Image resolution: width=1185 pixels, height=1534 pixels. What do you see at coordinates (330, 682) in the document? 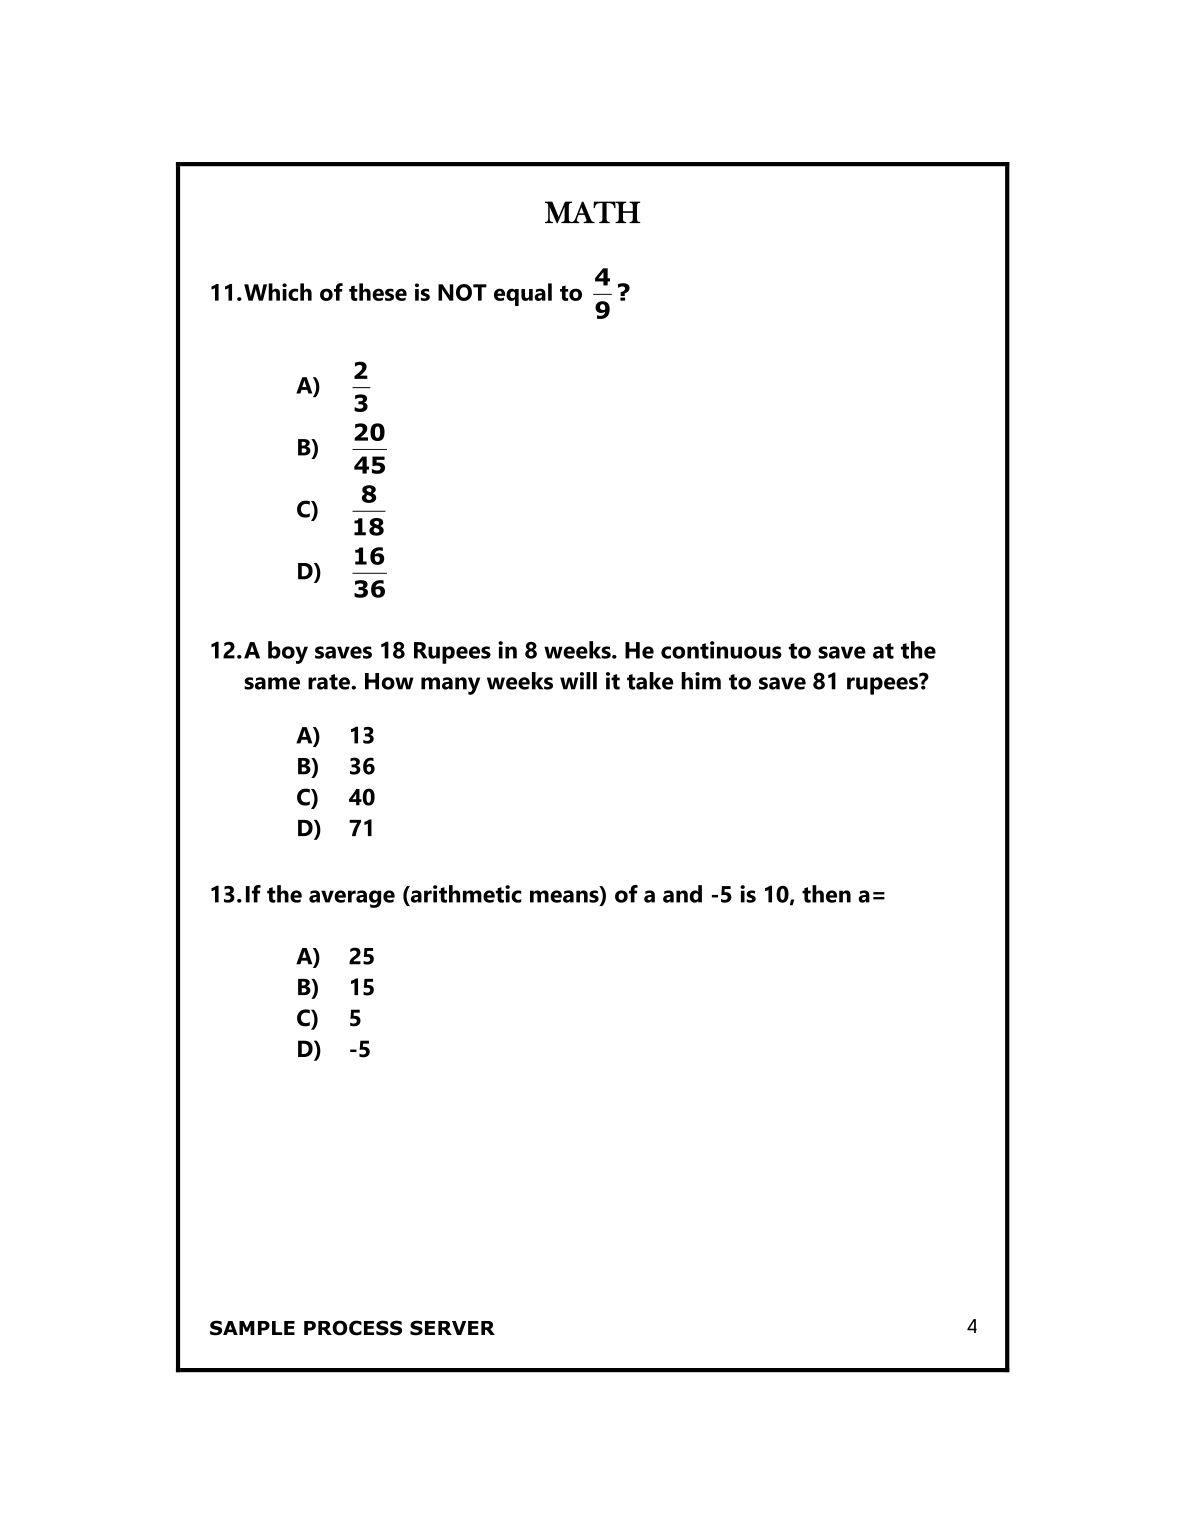
I see `rate` at bounding box center [330, 682].
